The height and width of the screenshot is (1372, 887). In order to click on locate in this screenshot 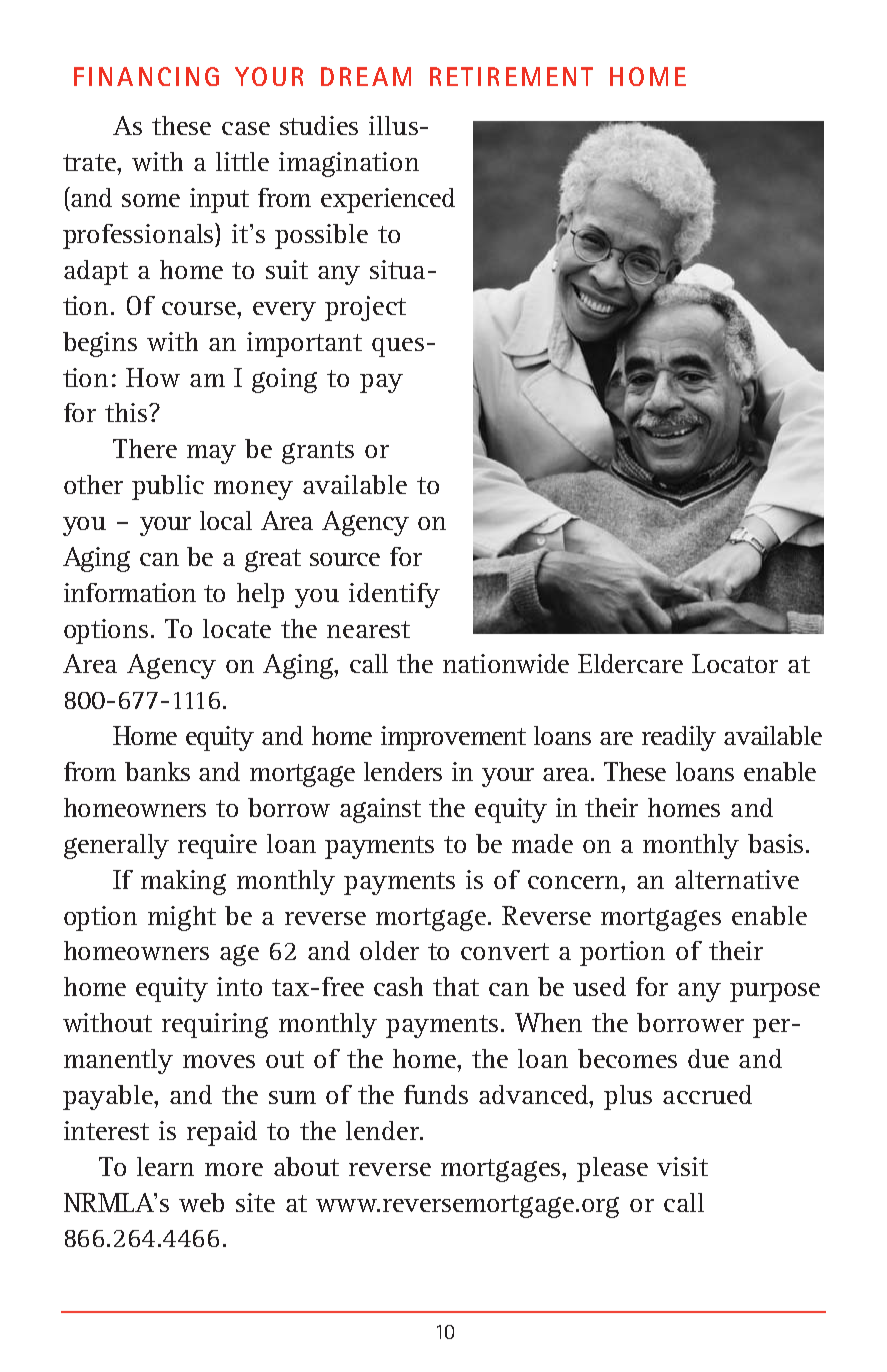, I will do `click(237, 628)`.
